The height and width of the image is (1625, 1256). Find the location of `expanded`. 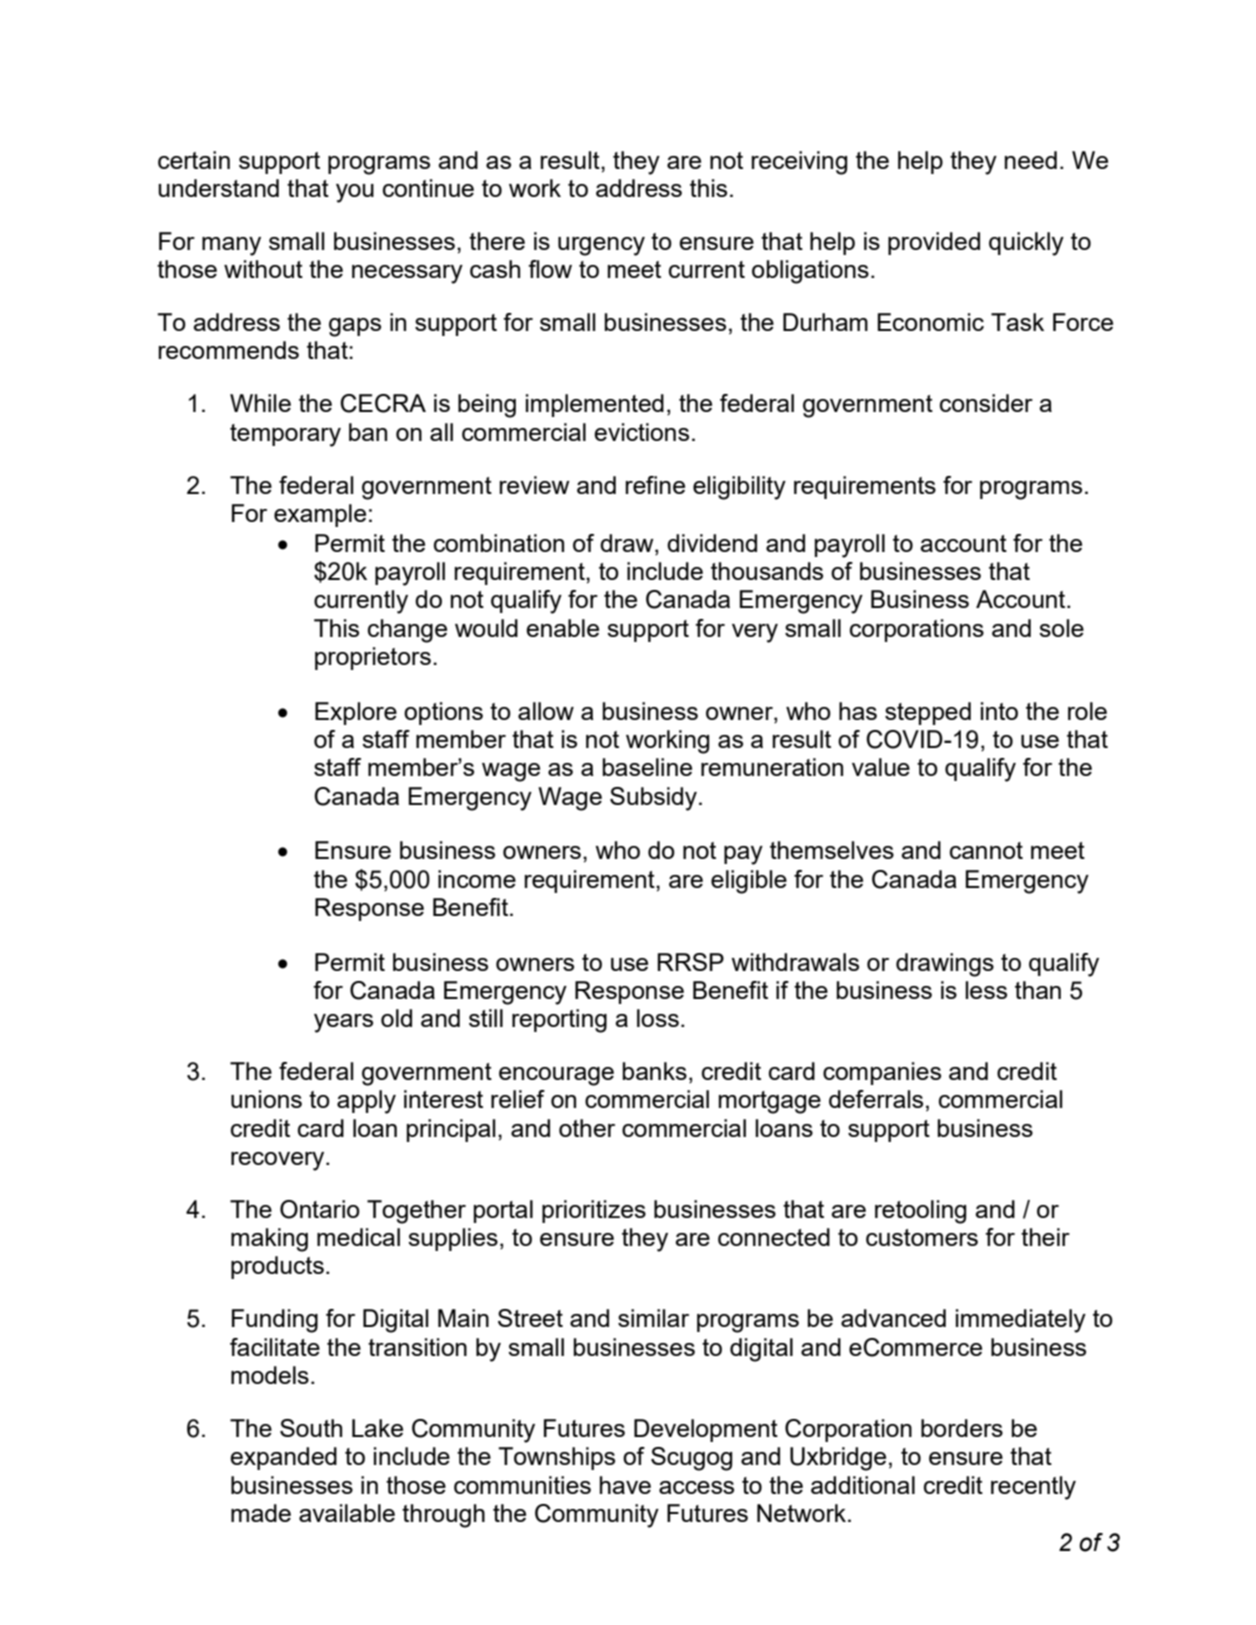

expanded is located at coordinates (283, 1458).
